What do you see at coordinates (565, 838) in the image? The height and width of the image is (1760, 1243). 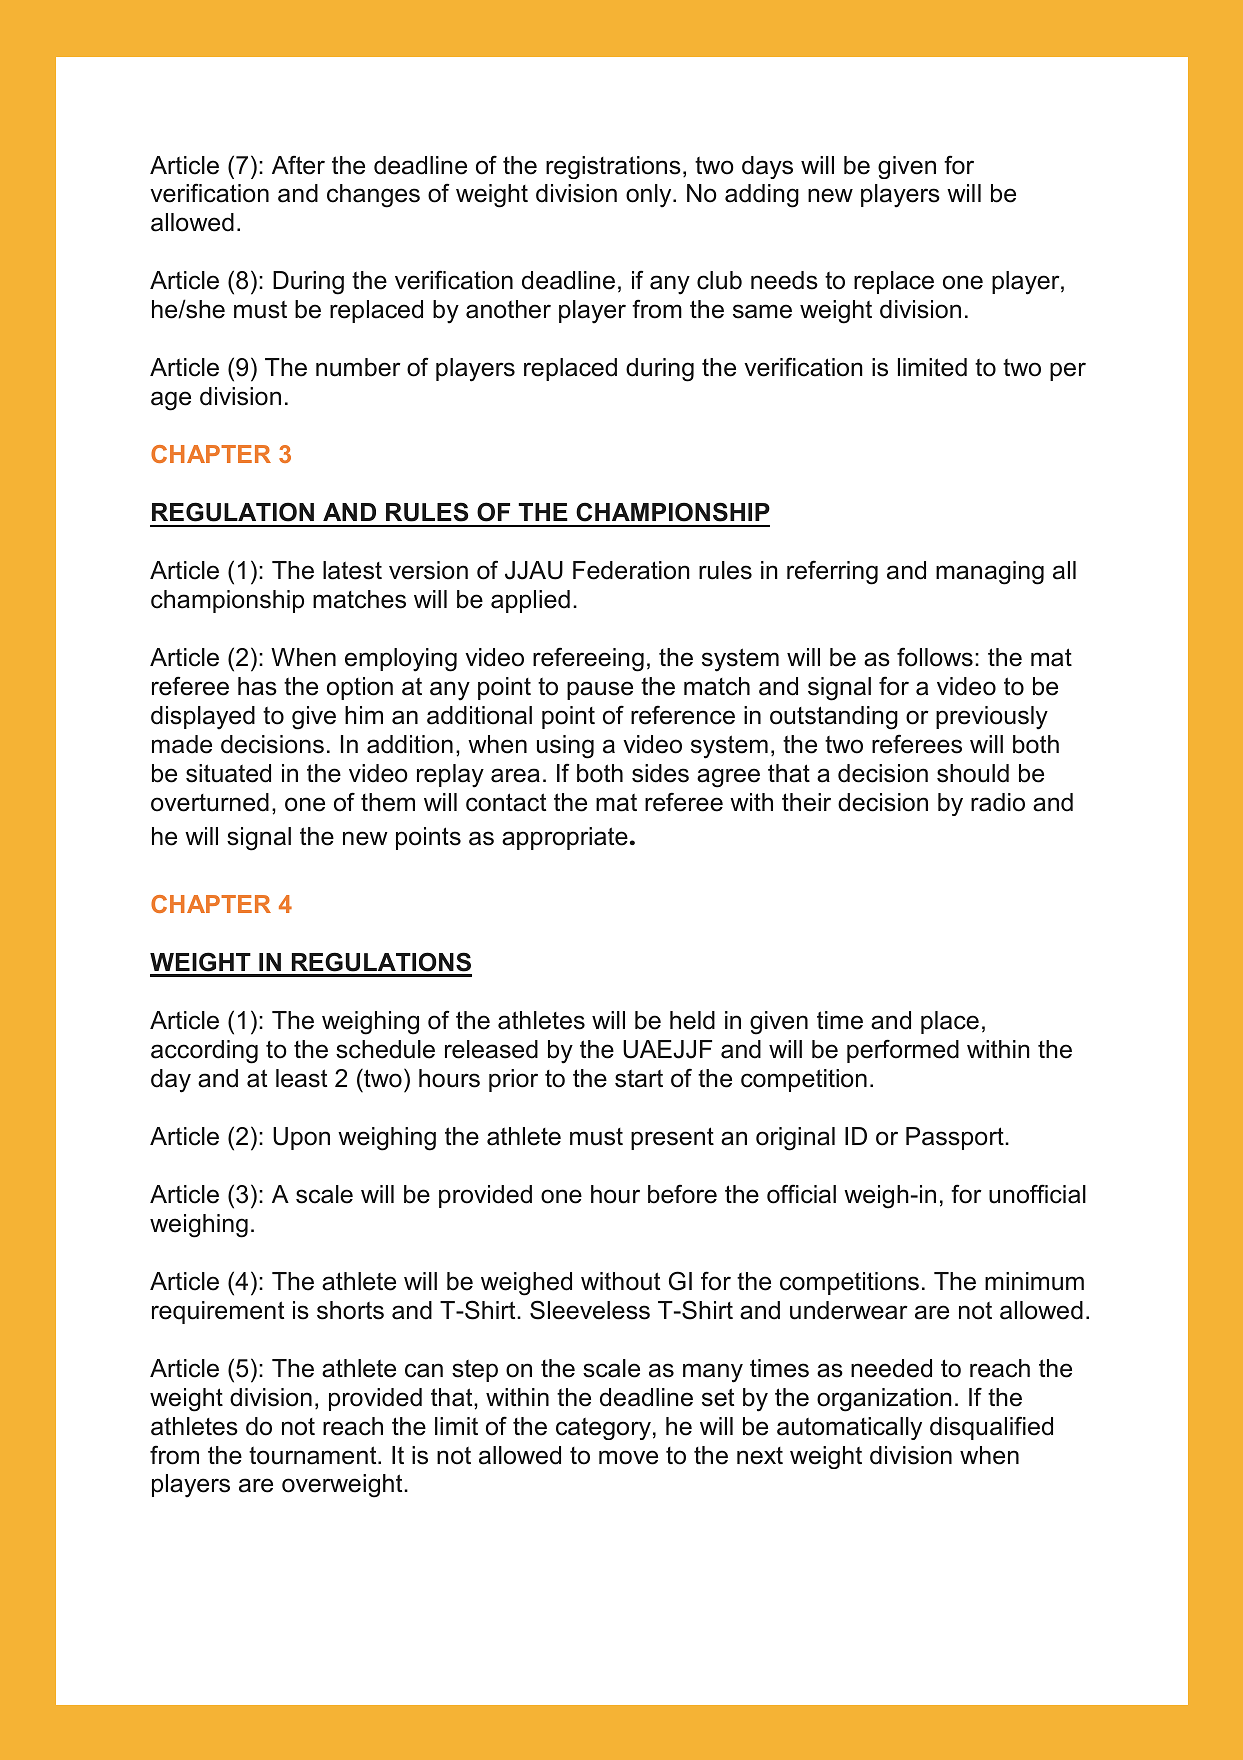 I see `appropriate` at bounding box center [565, 838].
